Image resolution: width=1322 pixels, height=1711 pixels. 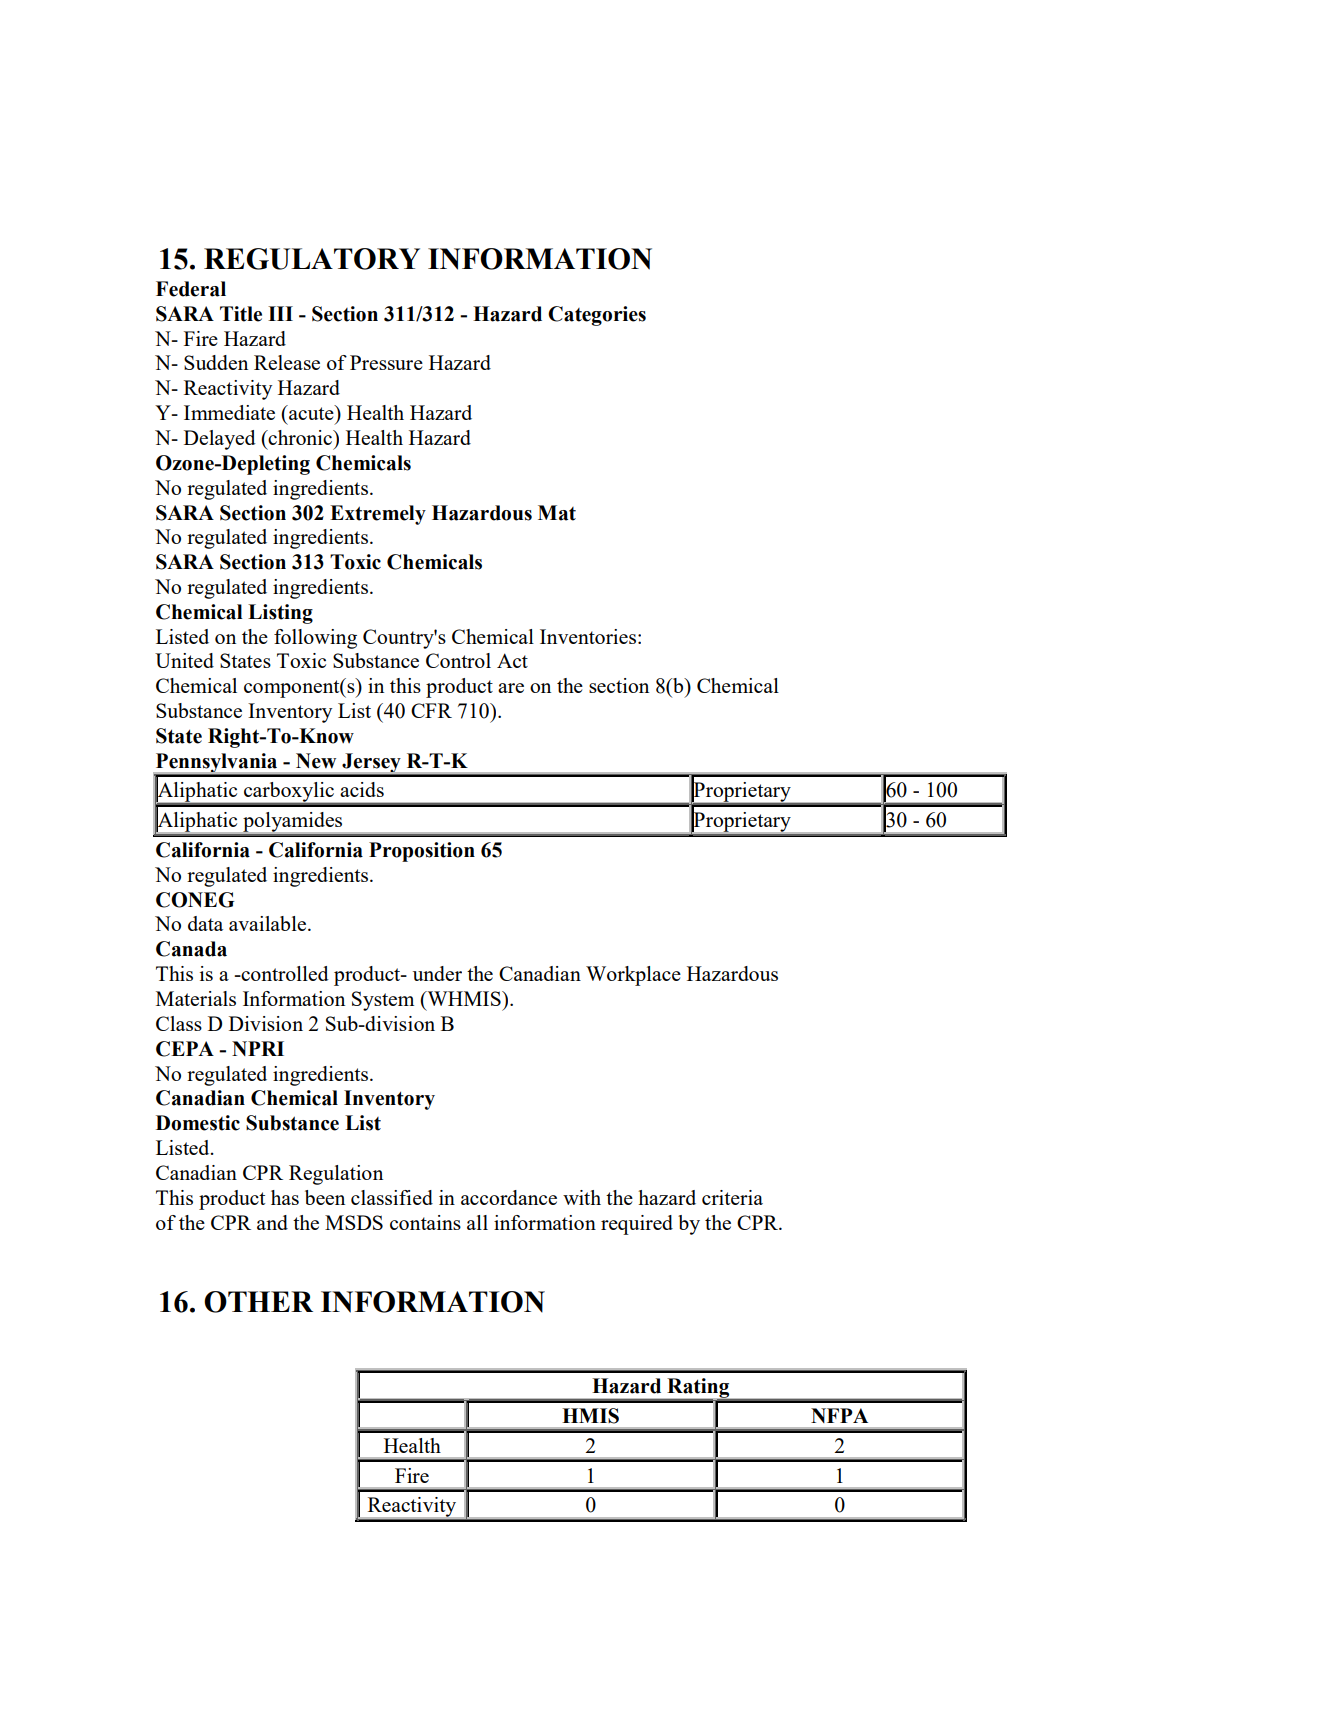 I want to click on OTHER, so click(x=258, y=1302).
